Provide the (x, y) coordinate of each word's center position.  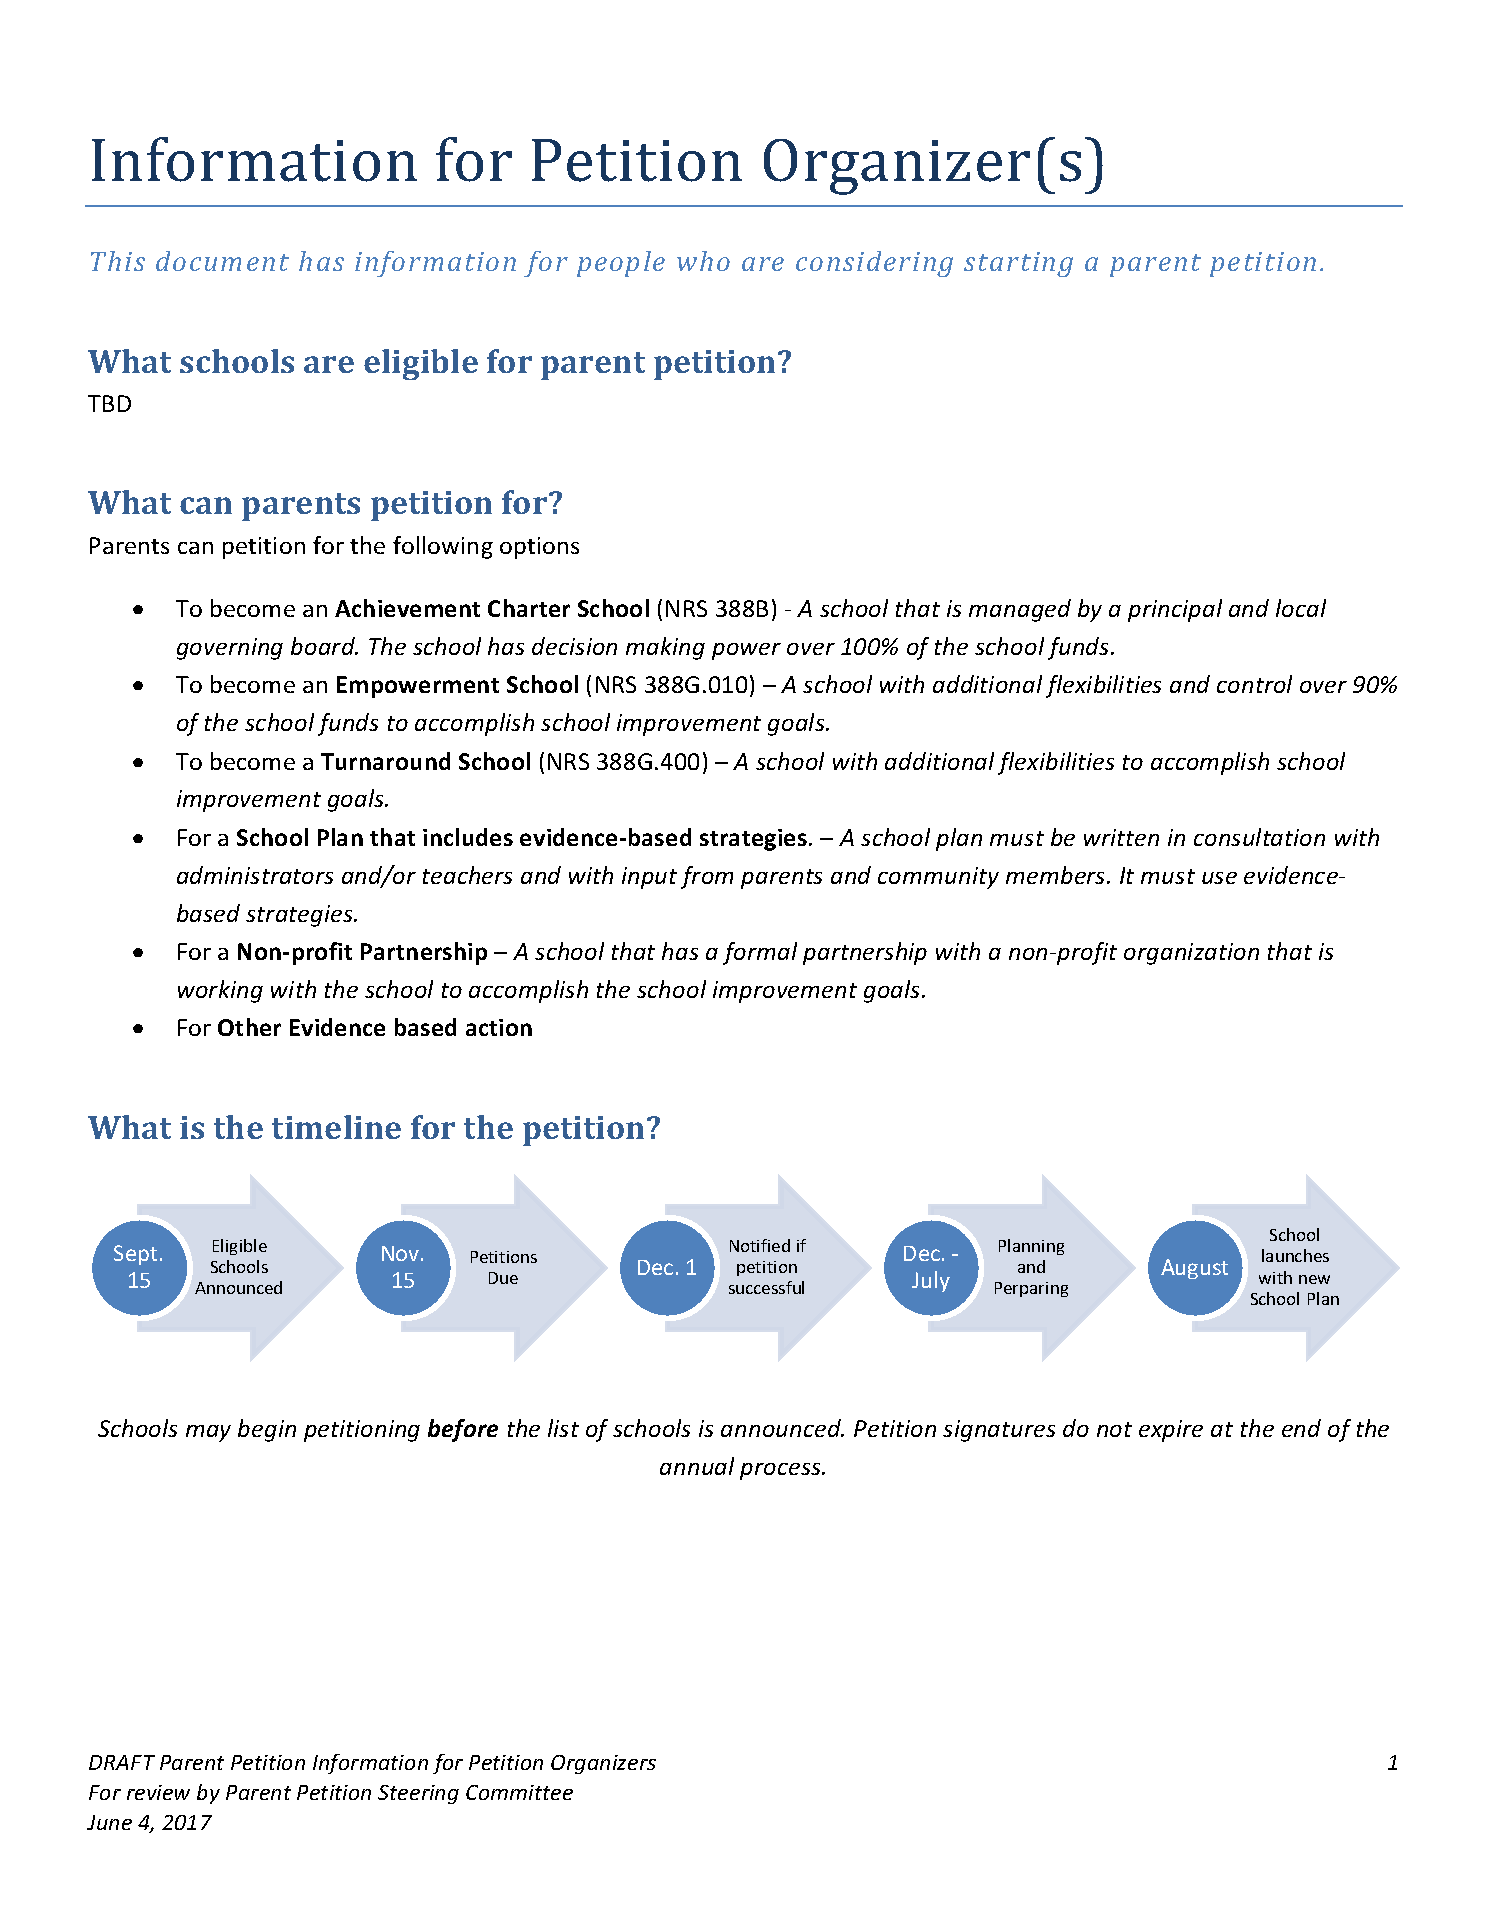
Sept (135, 1255)
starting (1018, 264)
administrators (255, 875)
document (222, 261)
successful (766, 1287)
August (1194, 1269)
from (707, 877)
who (703, 261)
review (158, 1792)
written (1121, 837)
